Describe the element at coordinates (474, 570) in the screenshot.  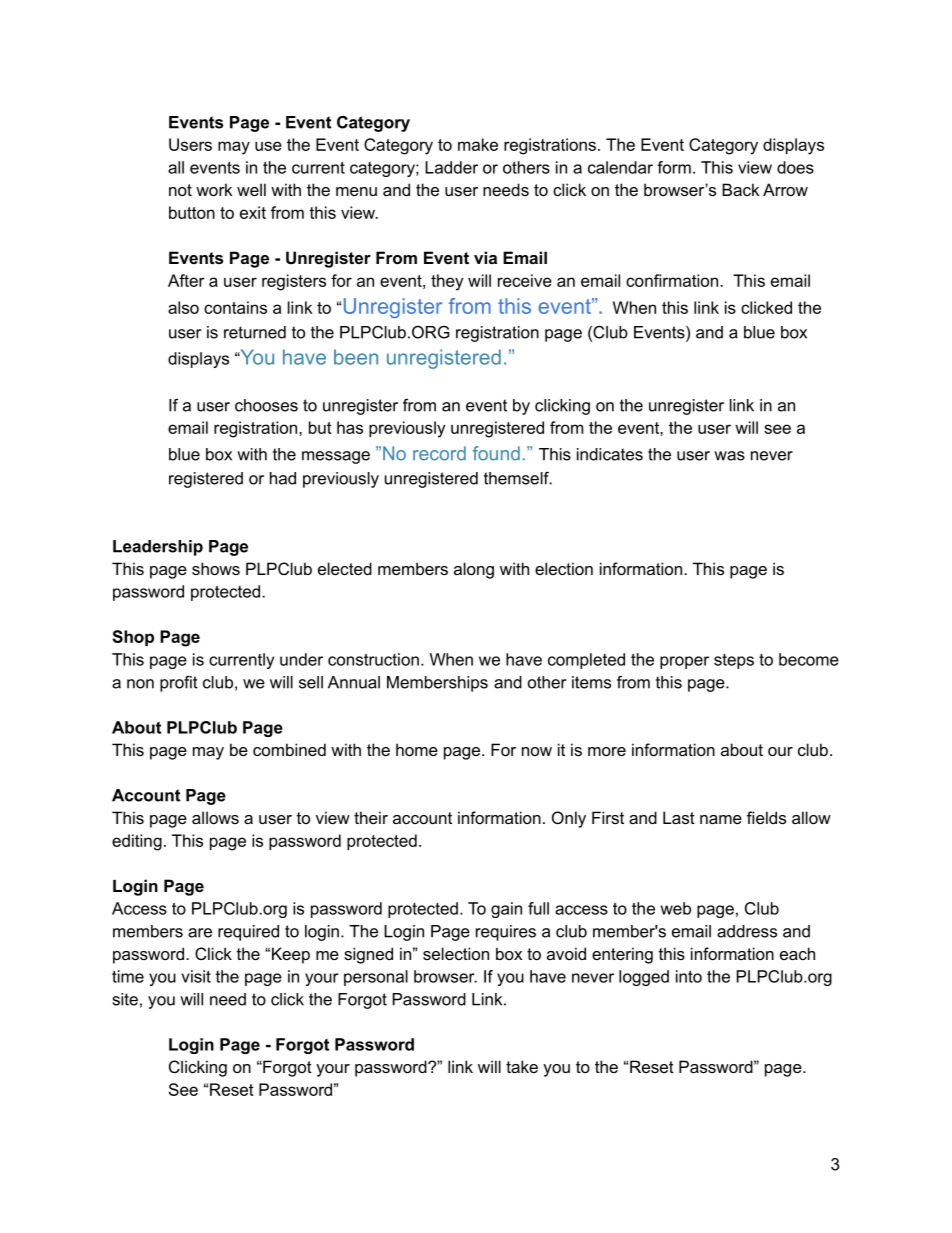
I see `along` at that location.
